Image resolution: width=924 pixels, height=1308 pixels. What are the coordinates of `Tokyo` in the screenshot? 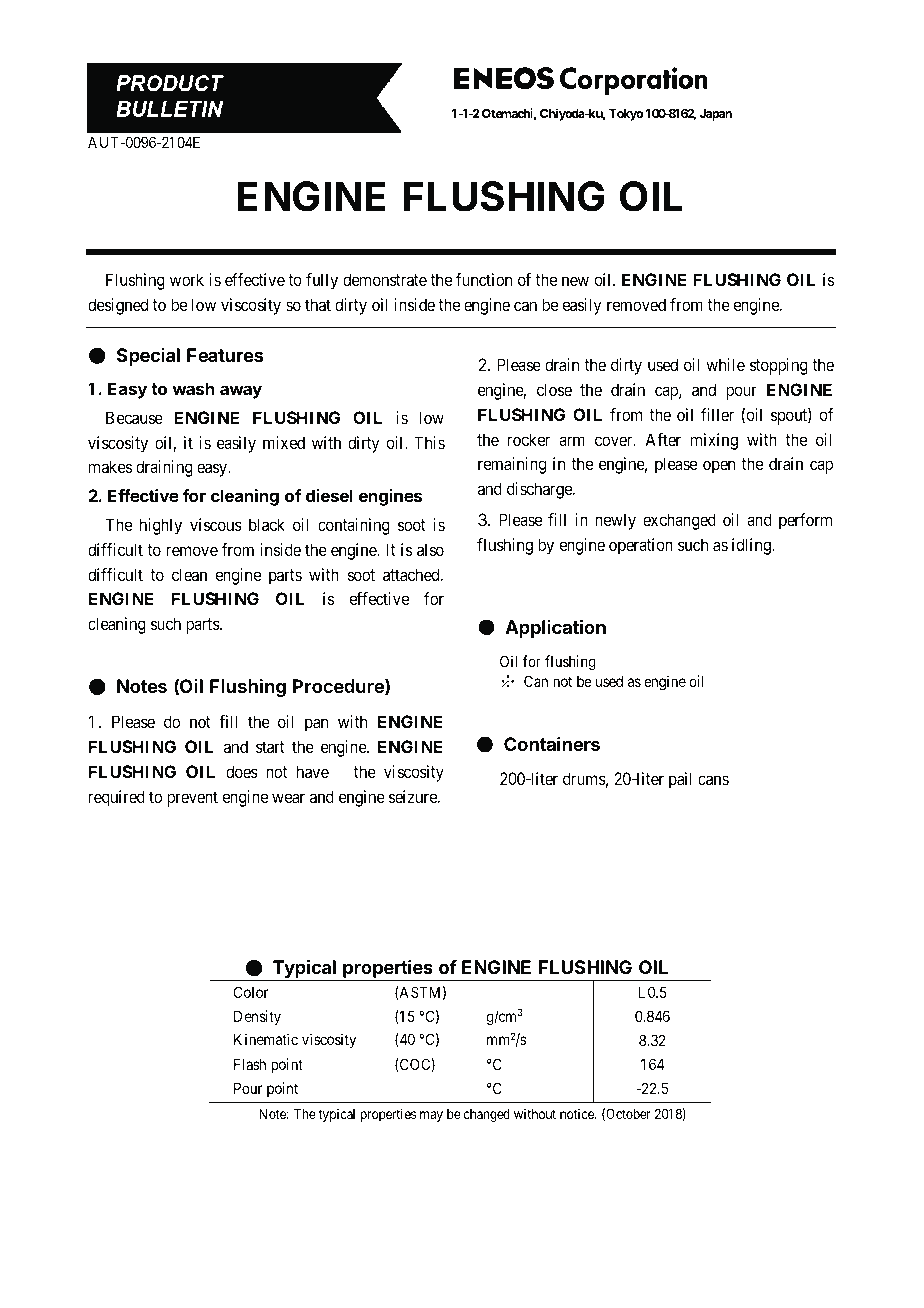 It's located at (626, 115).
